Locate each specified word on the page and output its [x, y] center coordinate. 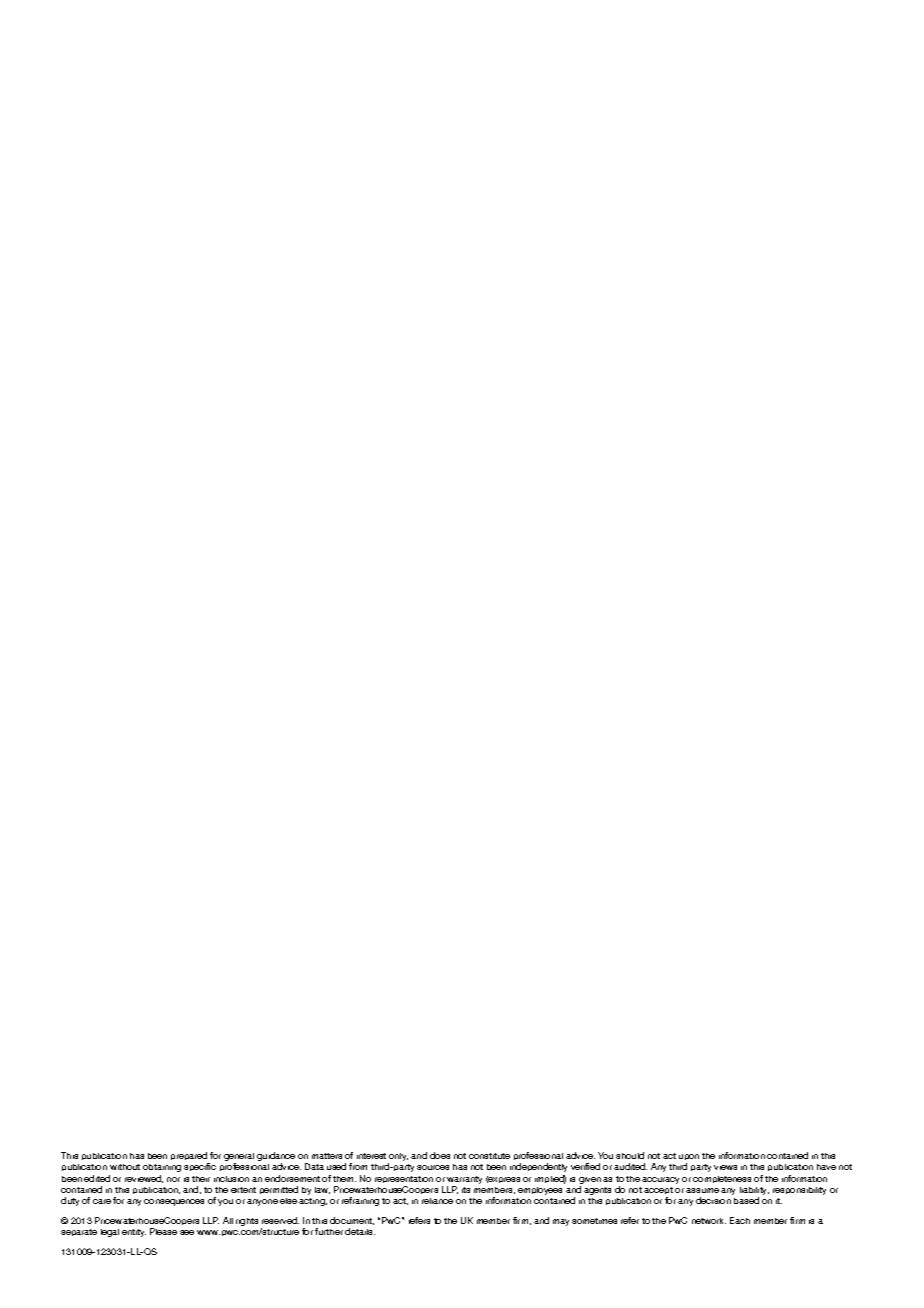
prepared [190, 1158]
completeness [722, 1179]
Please [163, 1231]
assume [702, 1190]
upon [689, 1159]
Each [740, 1220]
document [352, 1221]
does [440, 1155]
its [466, 1190]
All [228, 1220]
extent [243, 1190]
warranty [464, 1180]
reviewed [144, 1179]
